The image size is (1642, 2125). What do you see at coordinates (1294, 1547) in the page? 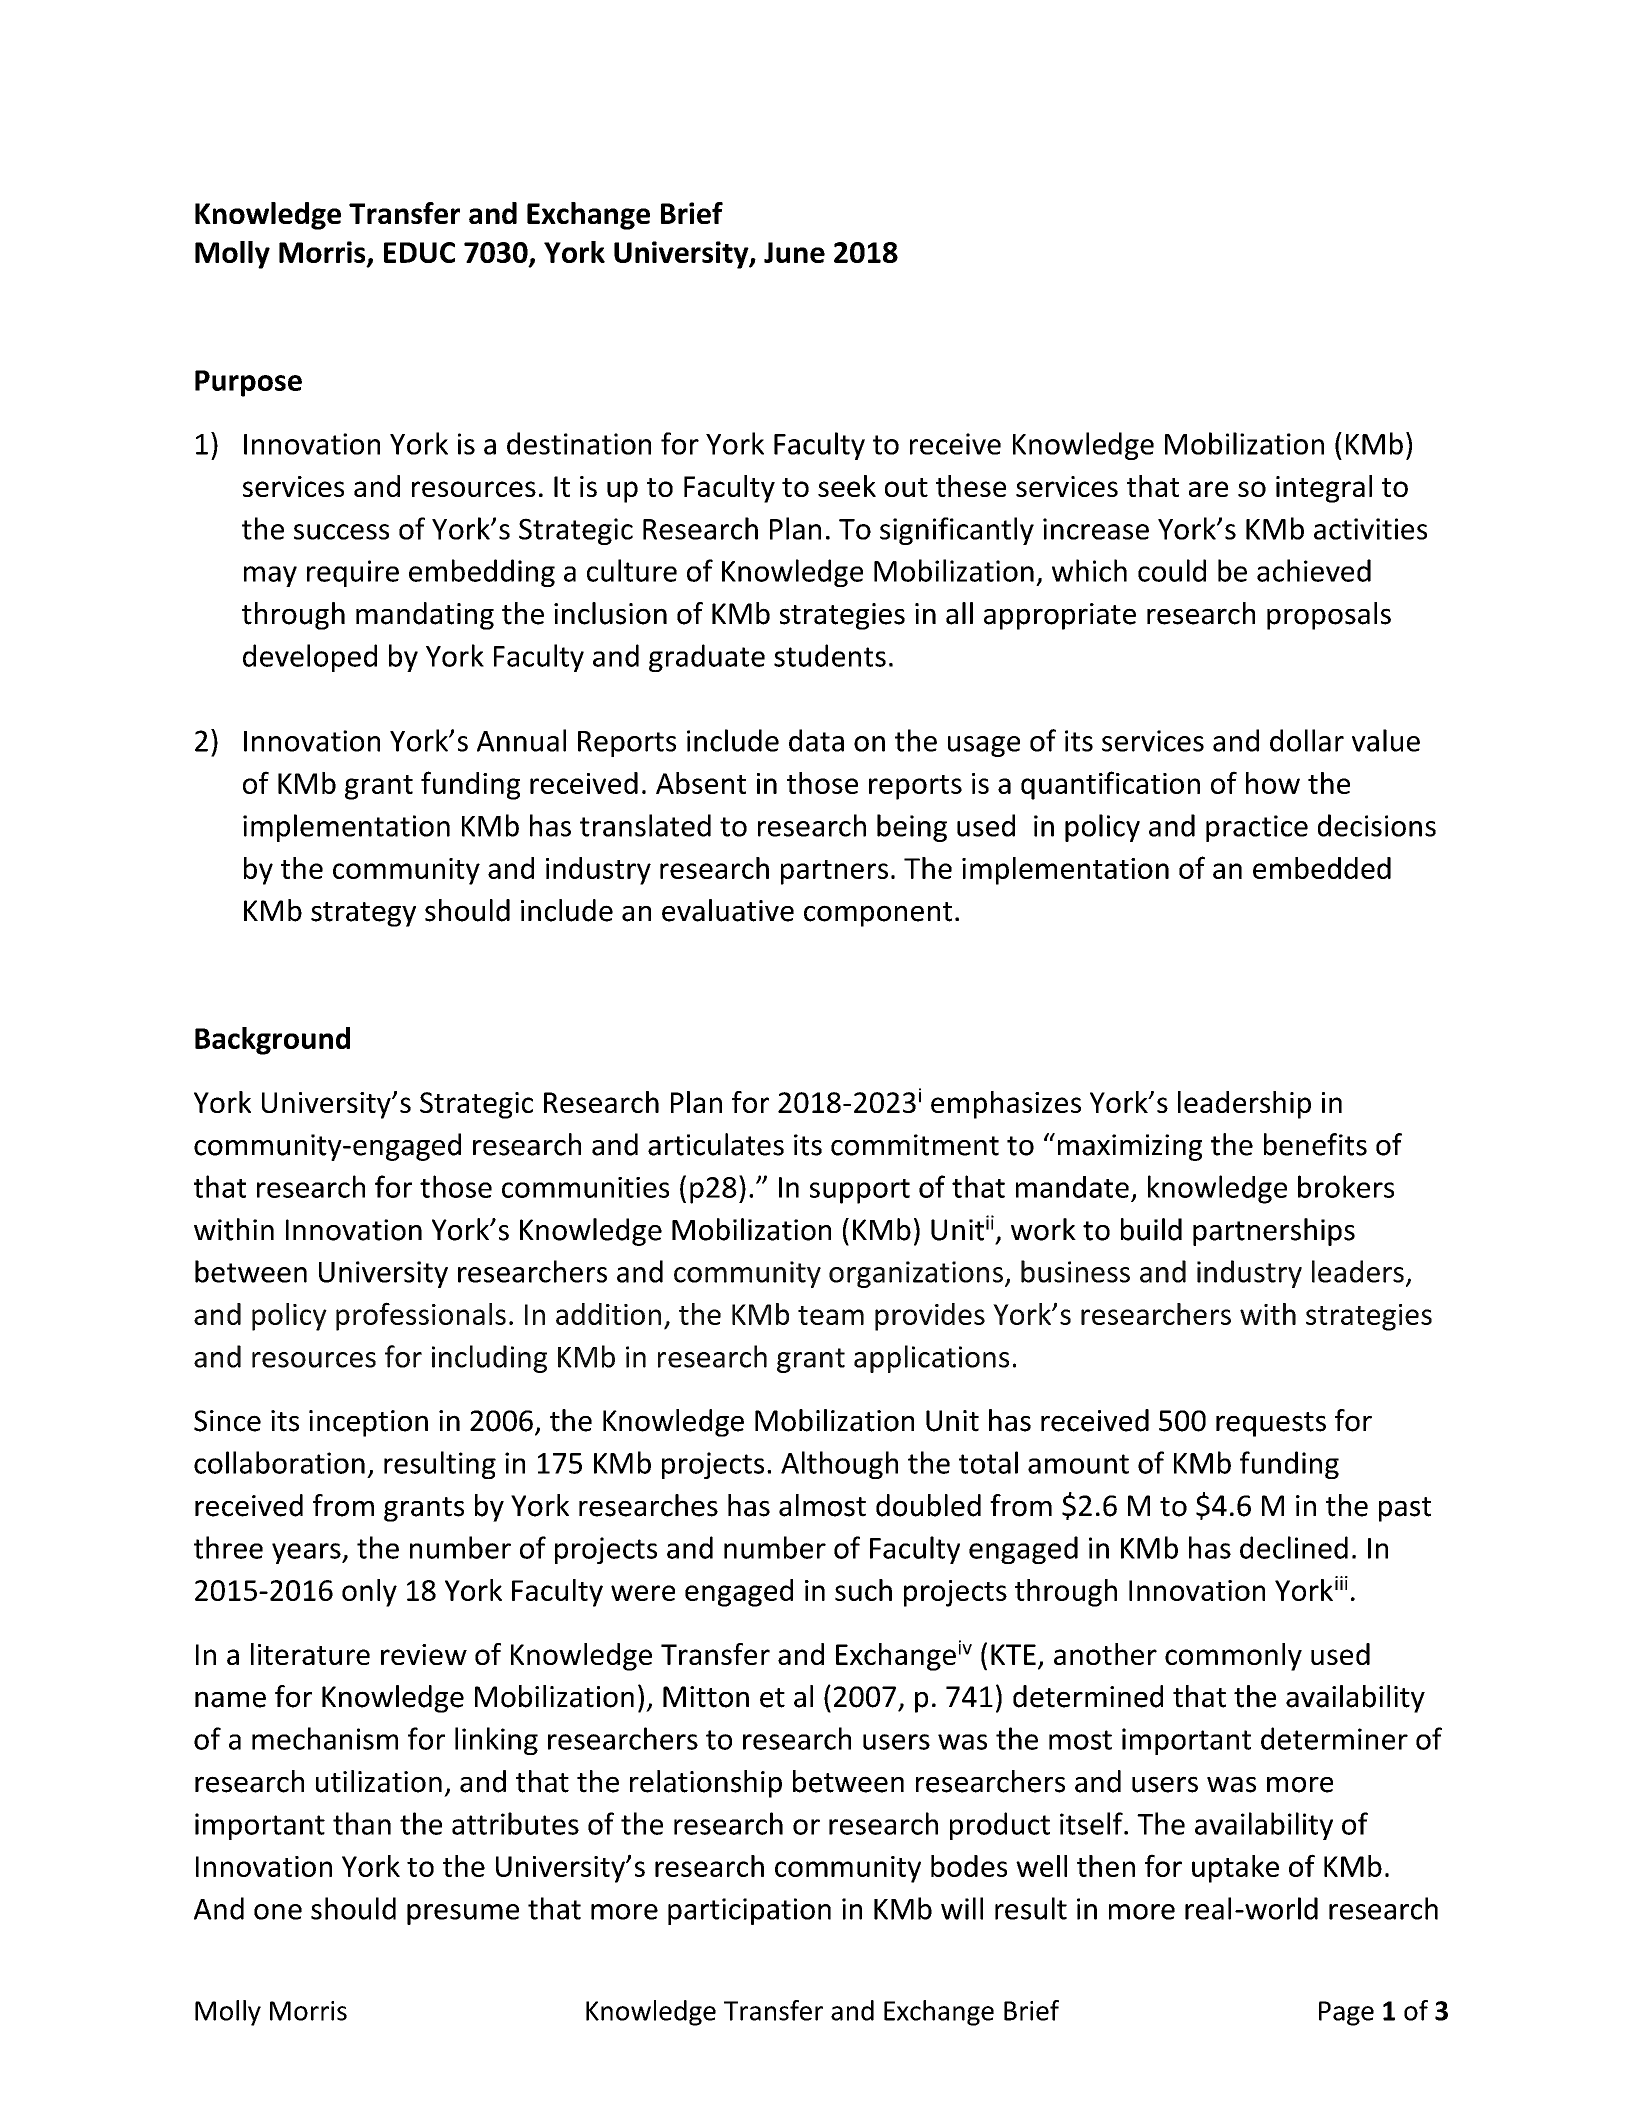
I see `declined` at bounding box center [1294, 1547].
